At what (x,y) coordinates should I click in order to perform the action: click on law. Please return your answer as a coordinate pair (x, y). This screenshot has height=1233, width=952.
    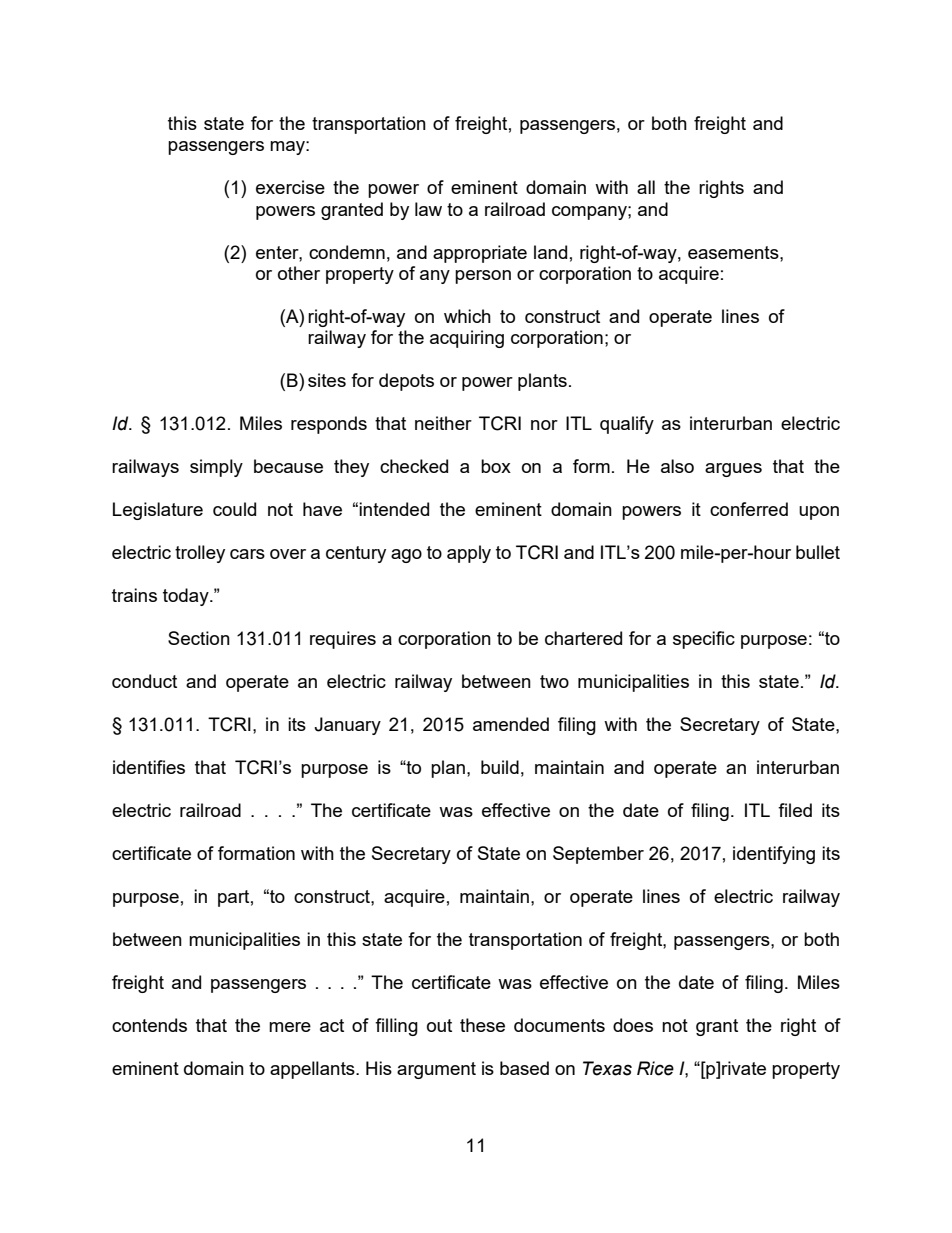
    Looking at the image, I should click on (428, 209).
